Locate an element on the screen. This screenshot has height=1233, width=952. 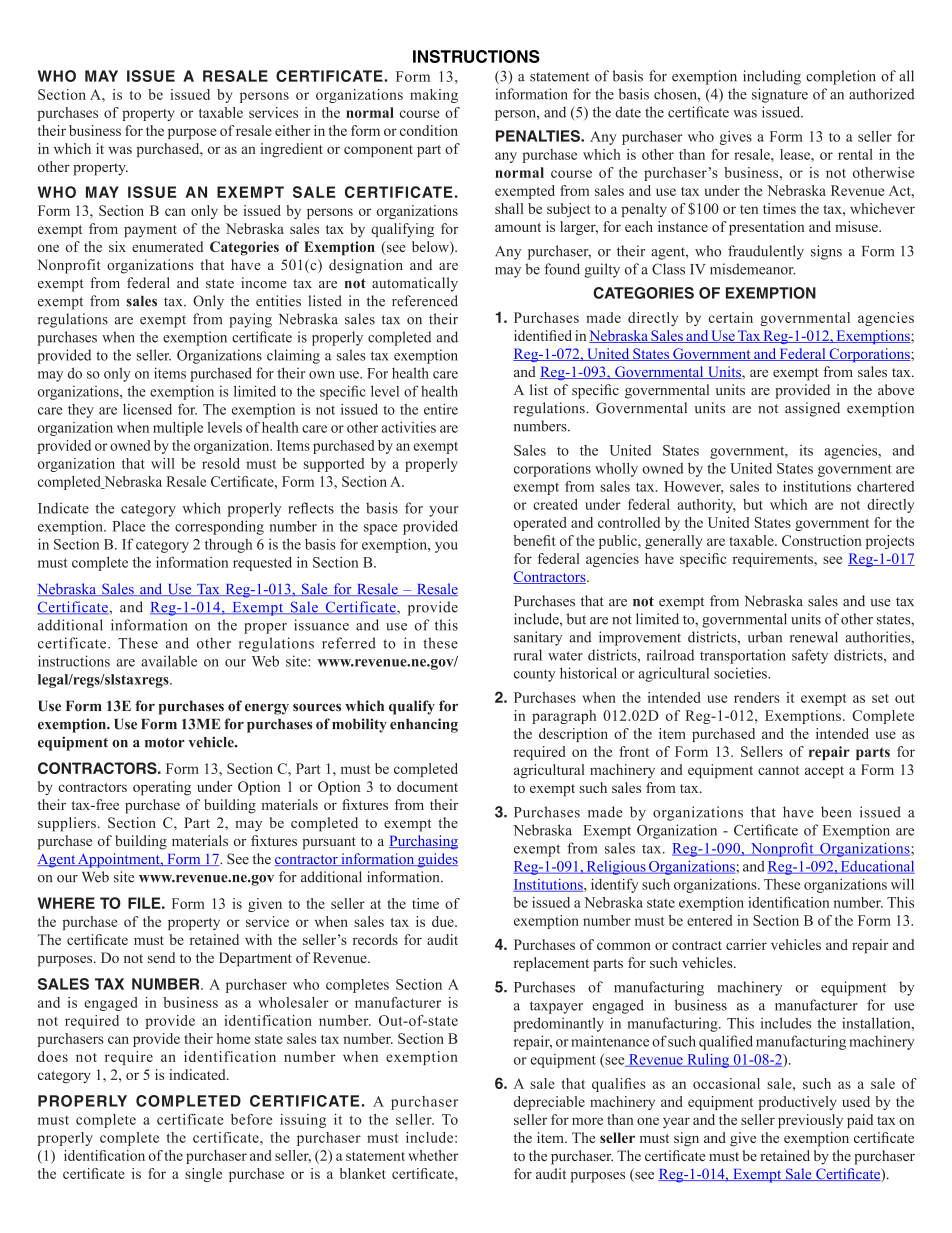
sanitary is located at coordinates (538, 638).
